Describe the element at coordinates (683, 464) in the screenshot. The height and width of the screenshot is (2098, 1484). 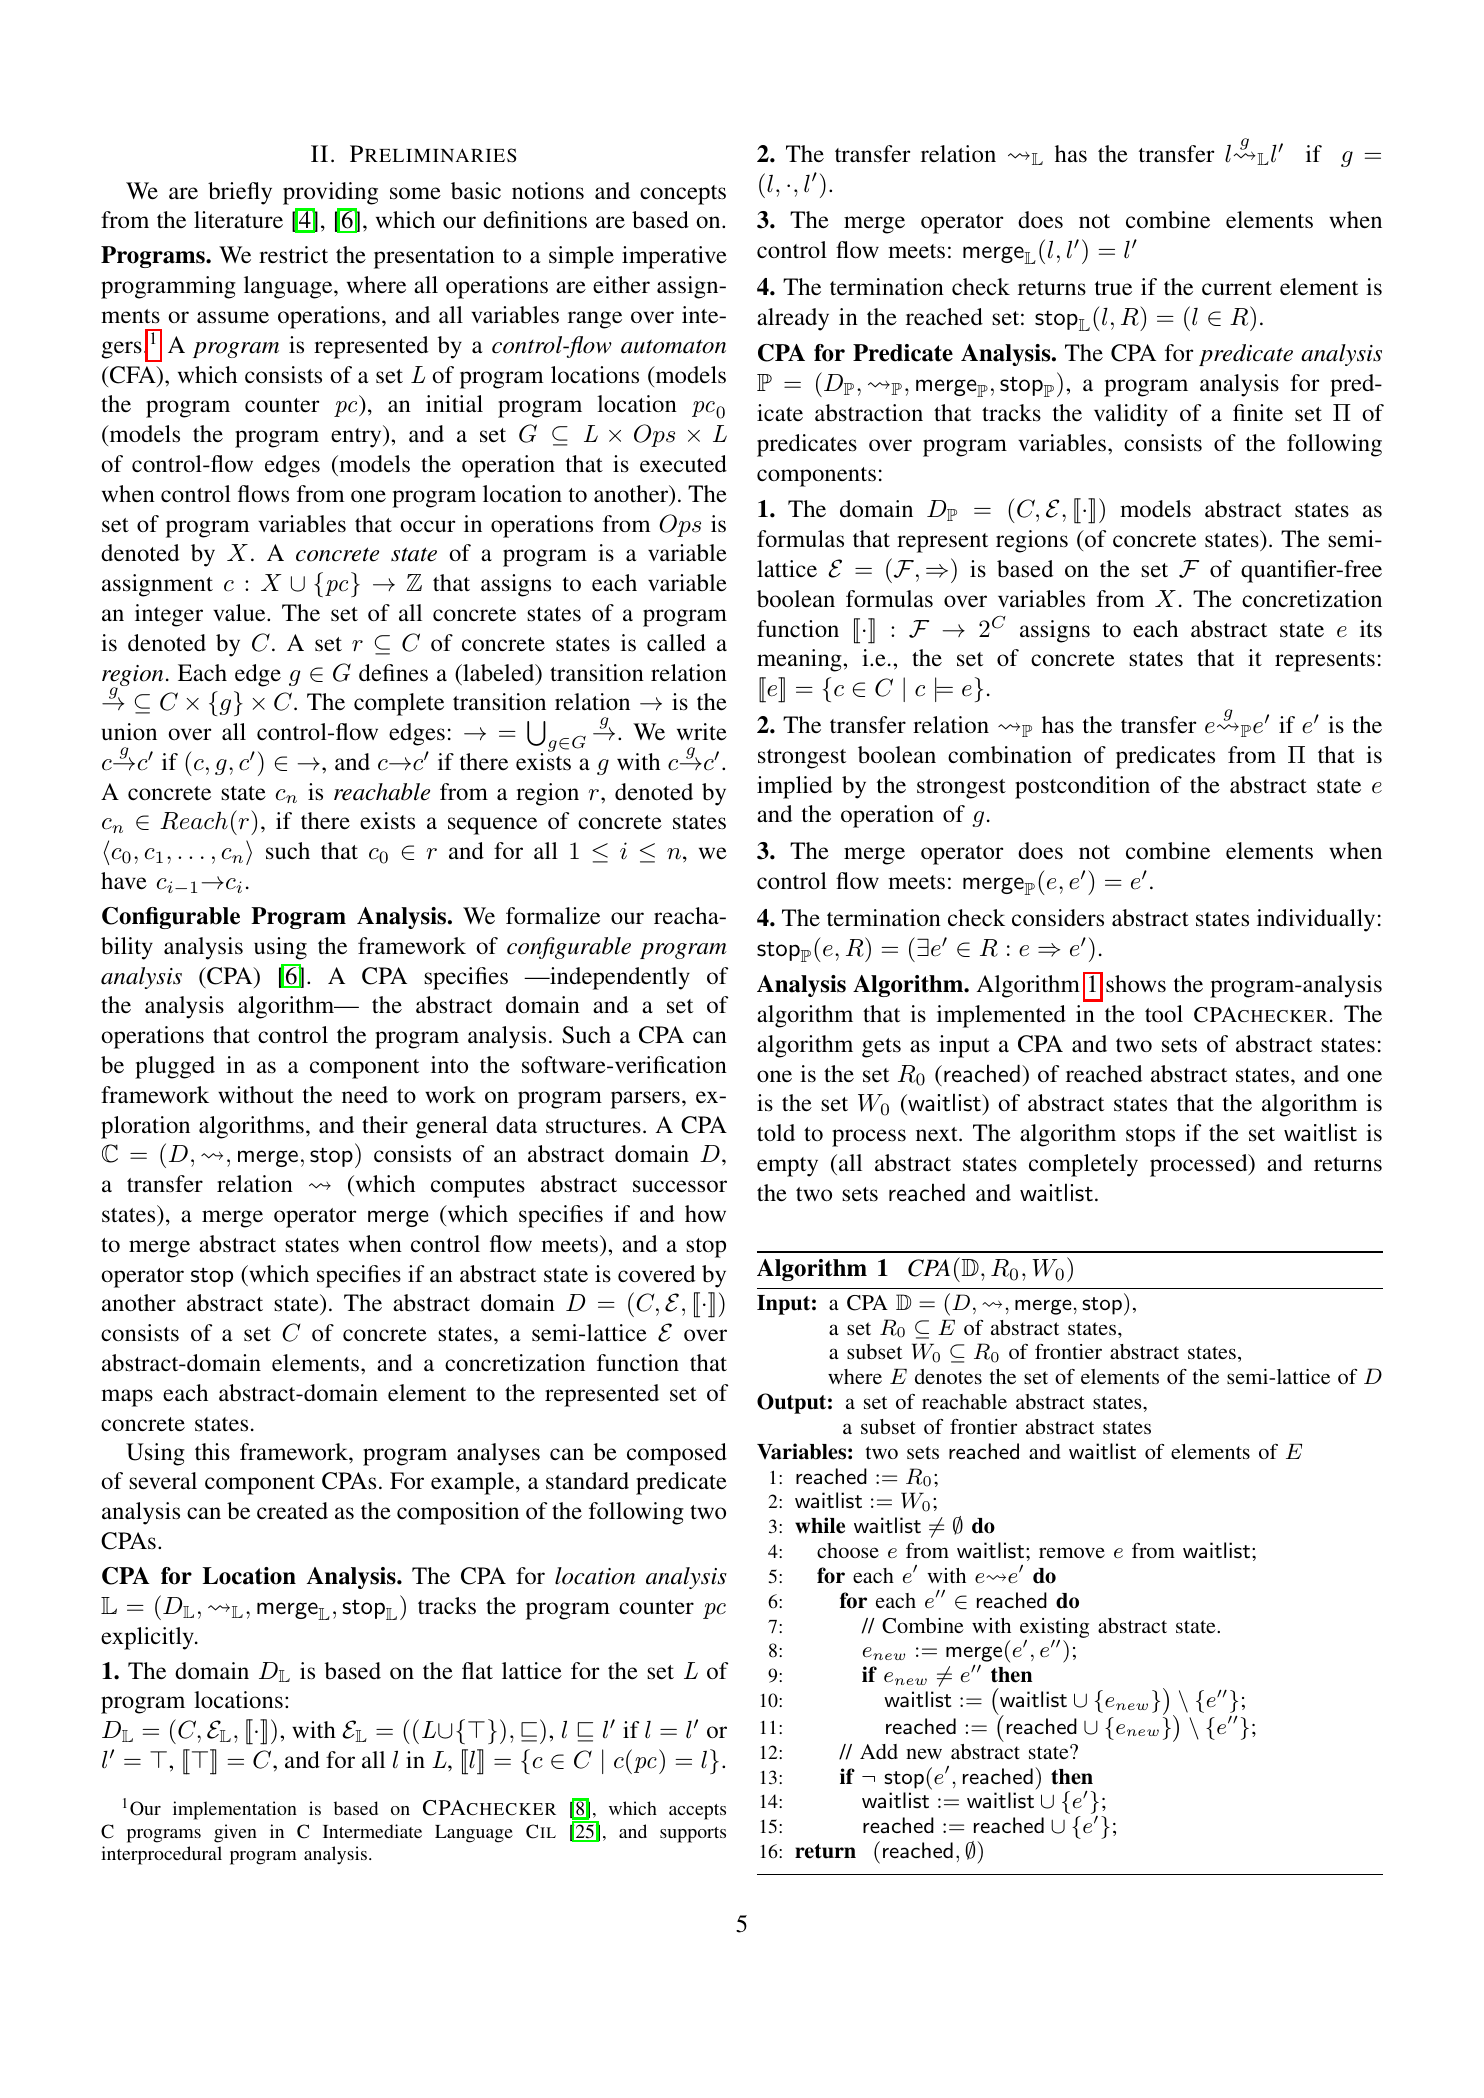
I see `executed` at that location.
